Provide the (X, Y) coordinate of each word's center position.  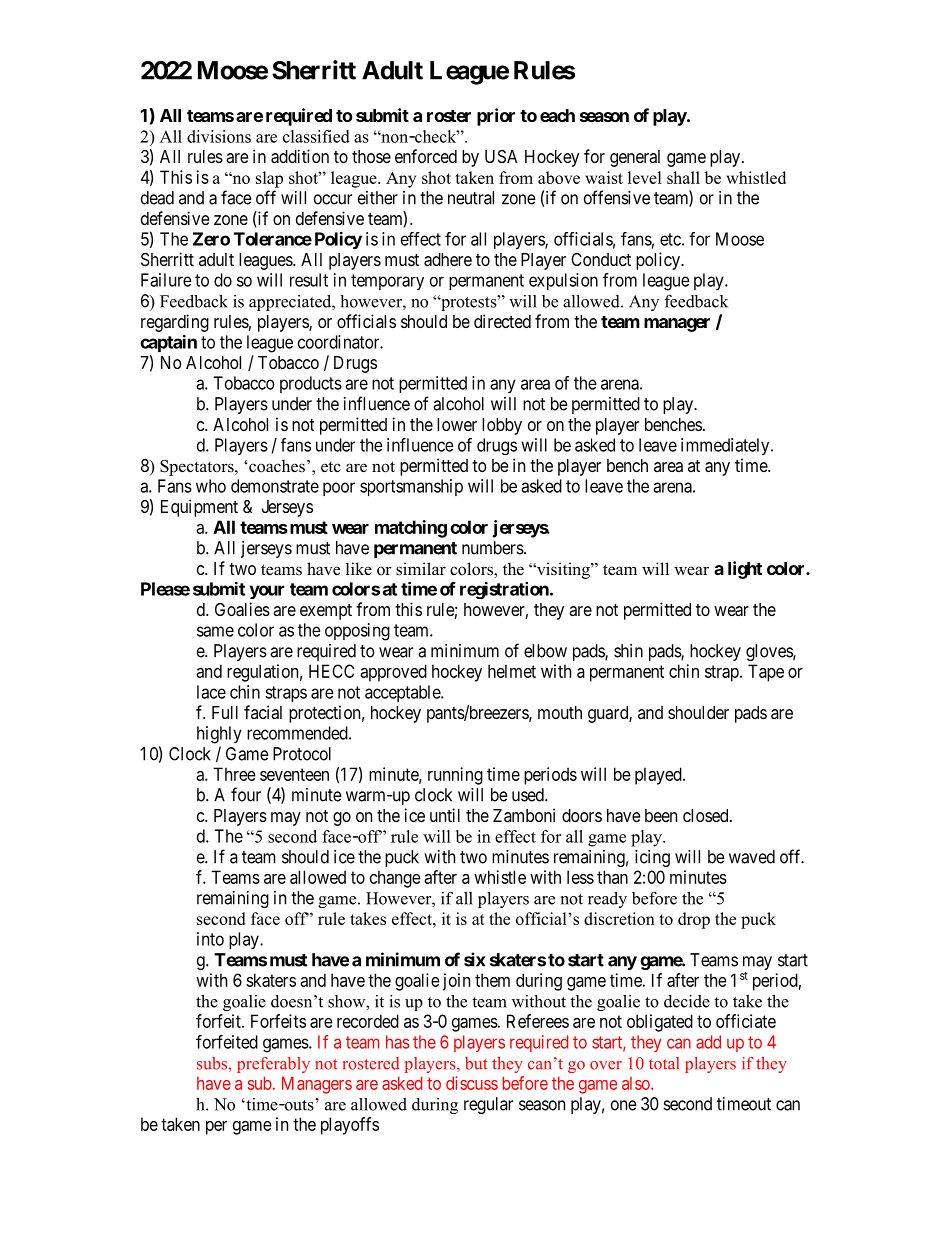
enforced (426, 156)
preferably (273, 1065)
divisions (219, 136)
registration (505, 590)
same (215, 631)
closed (707, 815)
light (745, 570)
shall (683, 177)
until (445, 815)
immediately (726, 447)
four (246, 794)
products (311, 384)
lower (457, 424)
